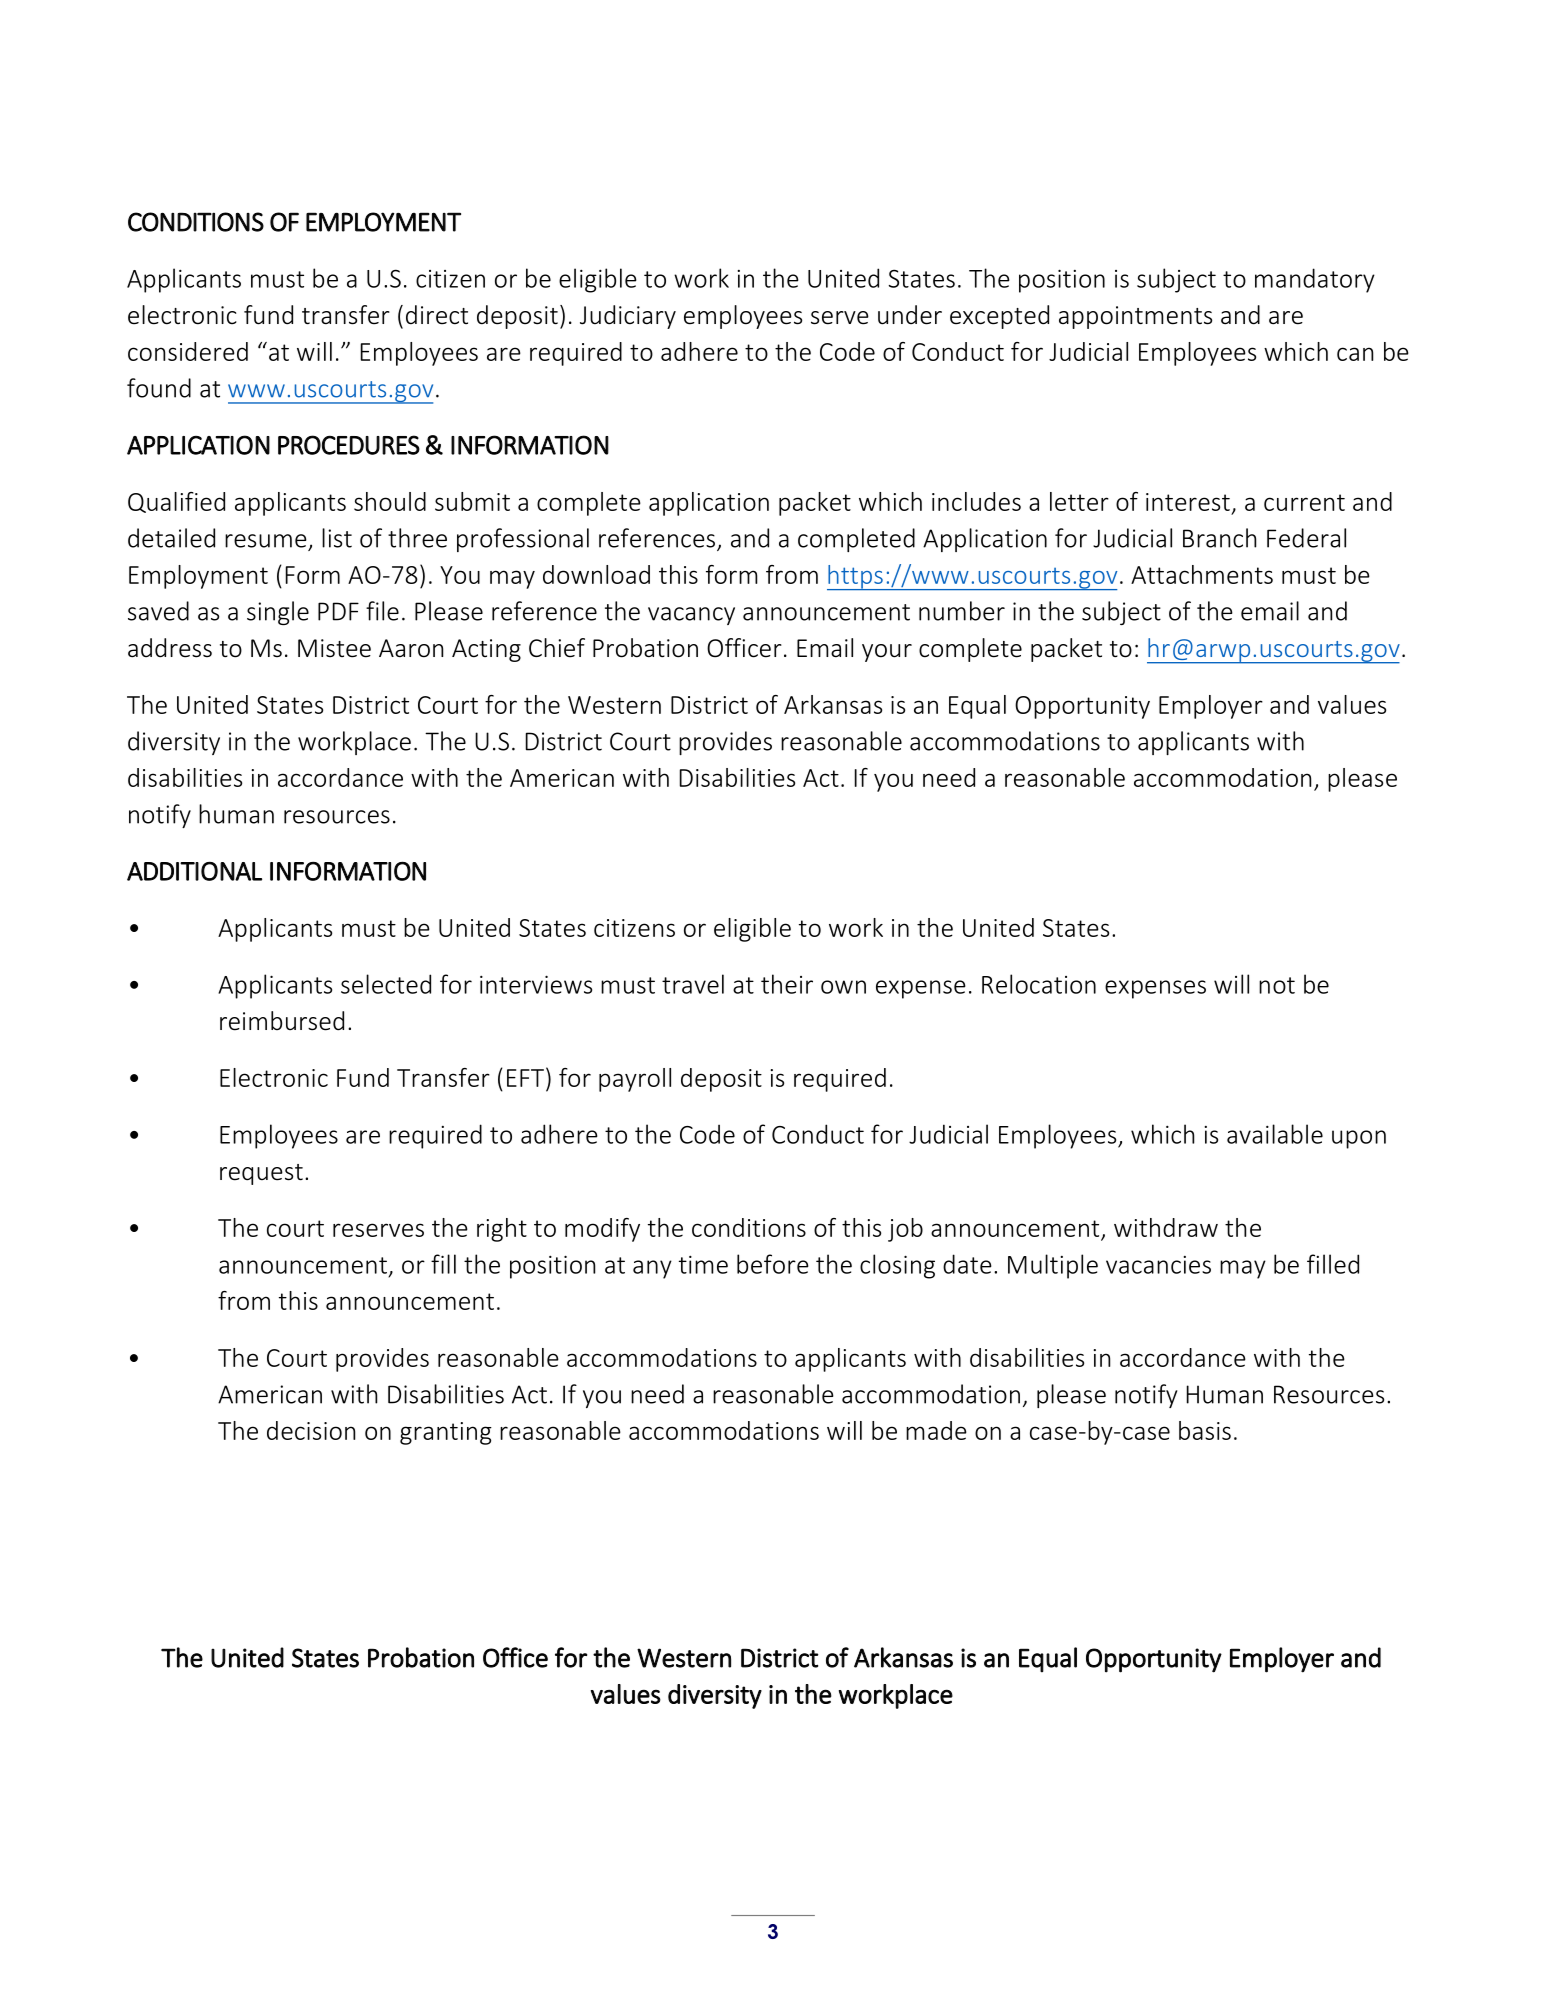  What do you see at coordinates (936, 1430) in the screenshot?
I see `made` at bounding box center [936, 1430].
